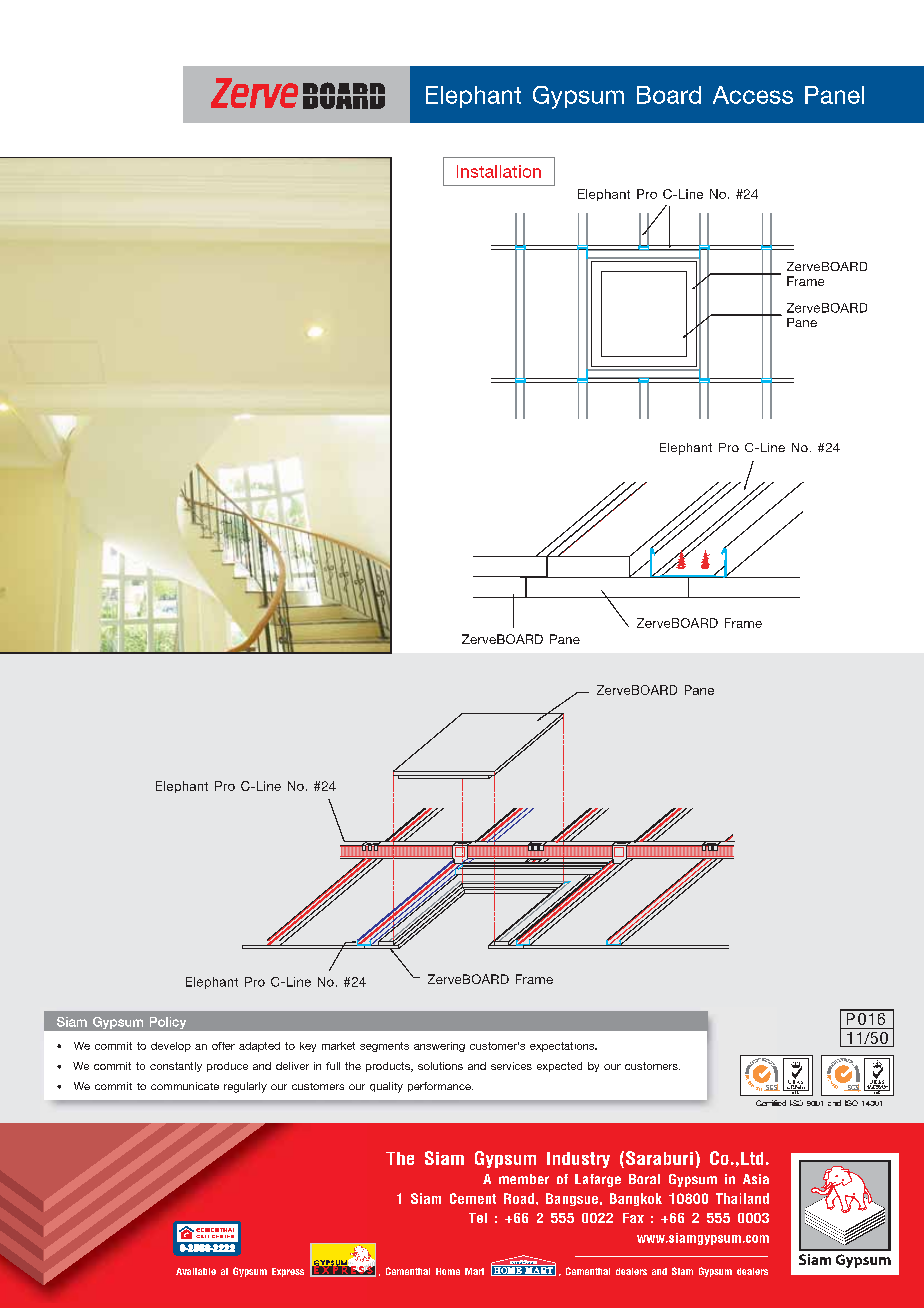  What do you see at coordinates (384, 1047) in the screenshot?
I see `segments` at bounding box center [384, 1047].
